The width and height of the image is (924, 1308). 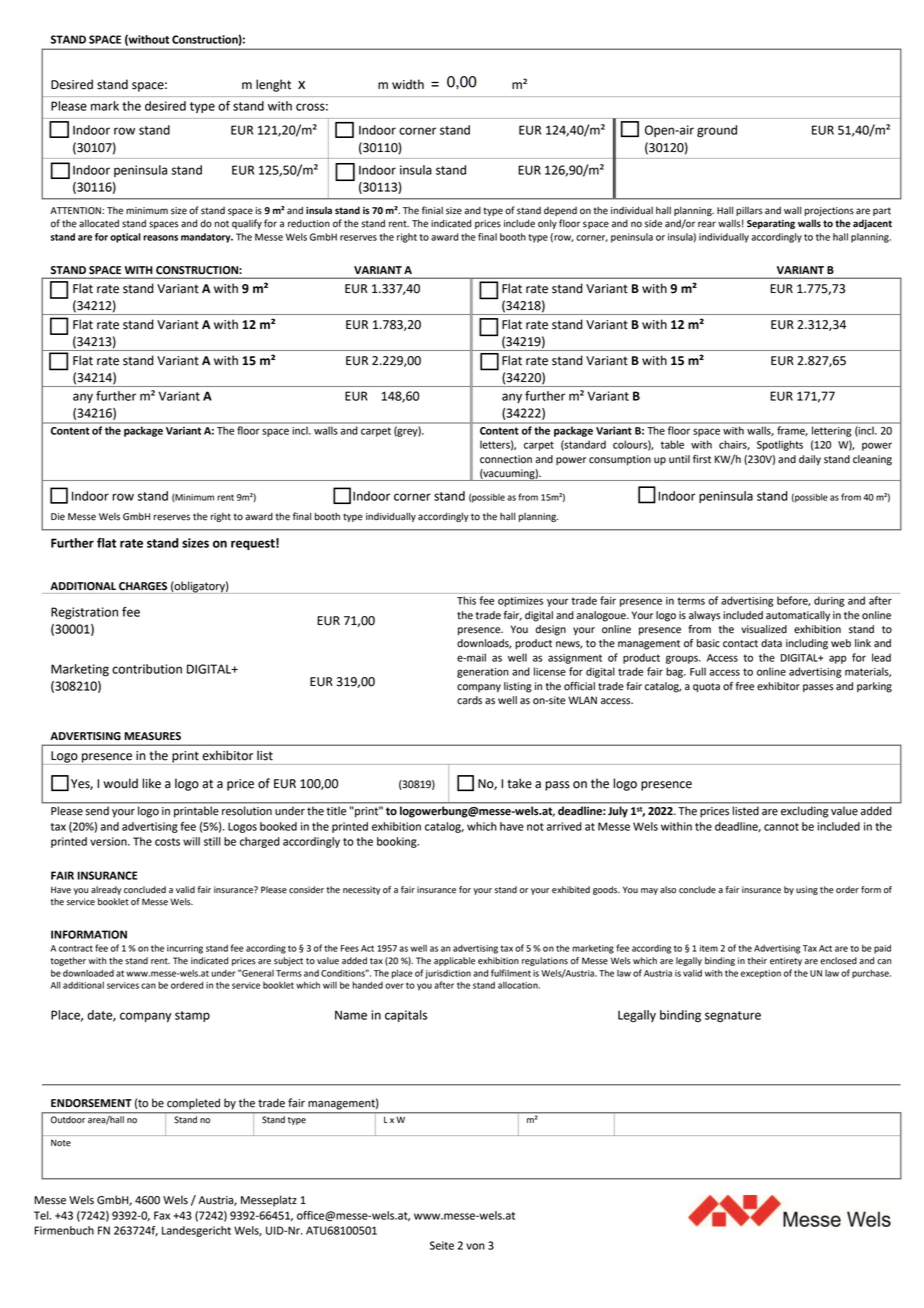 I want to click on width, so click(x=408, y=84).
